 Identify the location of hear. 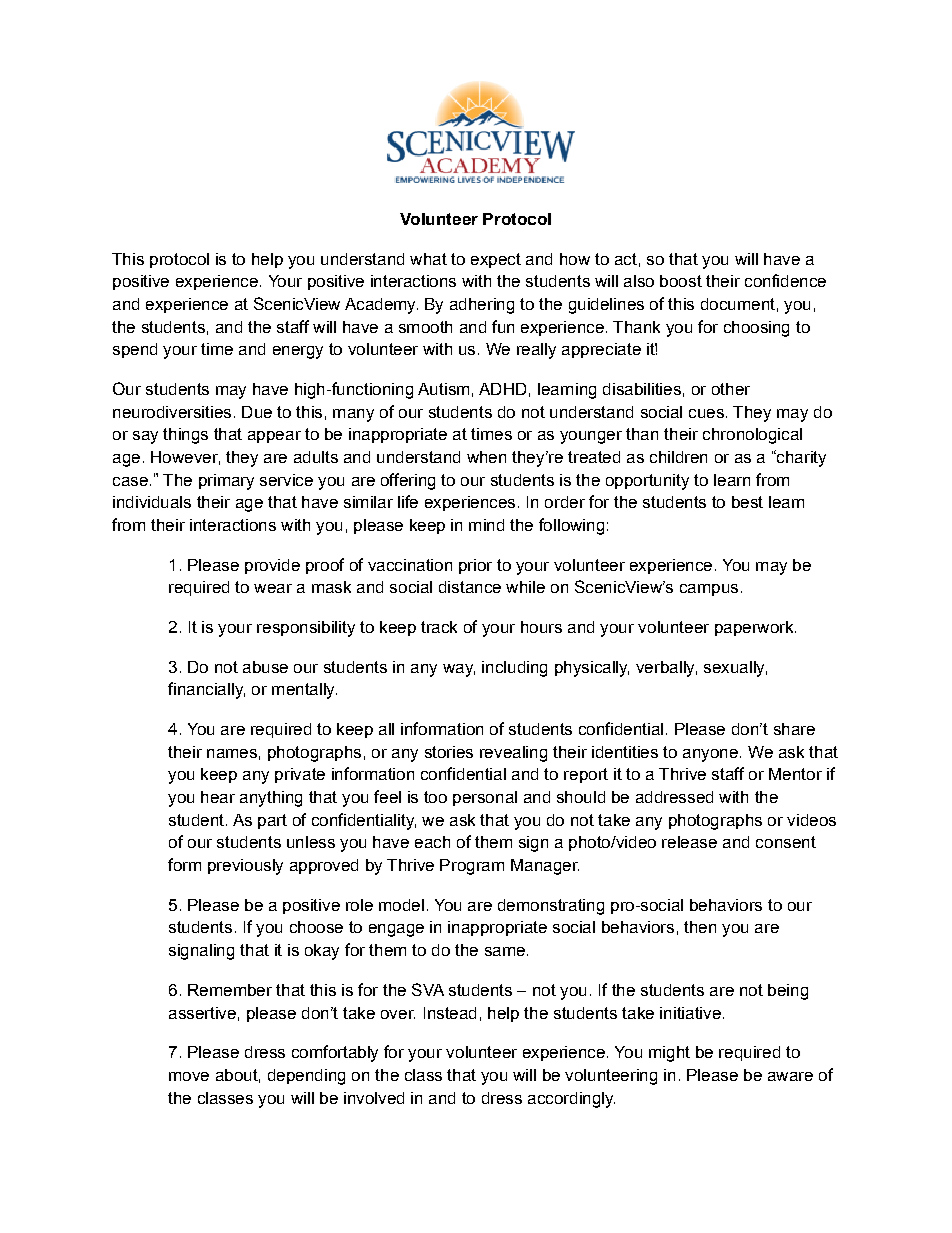
(218, 797).
